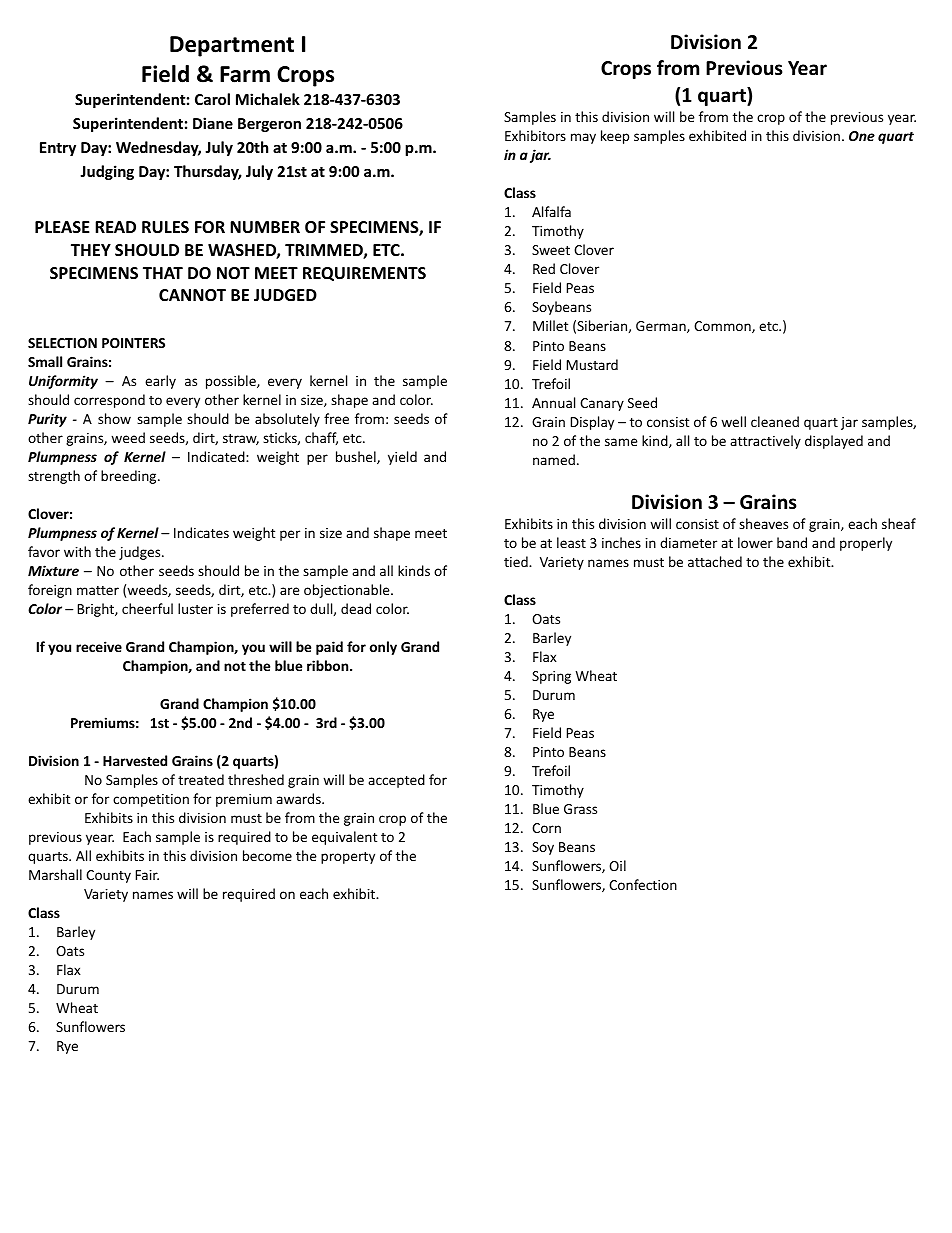 The image size is (952, 1233). I want to click on Fair, so click(147, 875).
